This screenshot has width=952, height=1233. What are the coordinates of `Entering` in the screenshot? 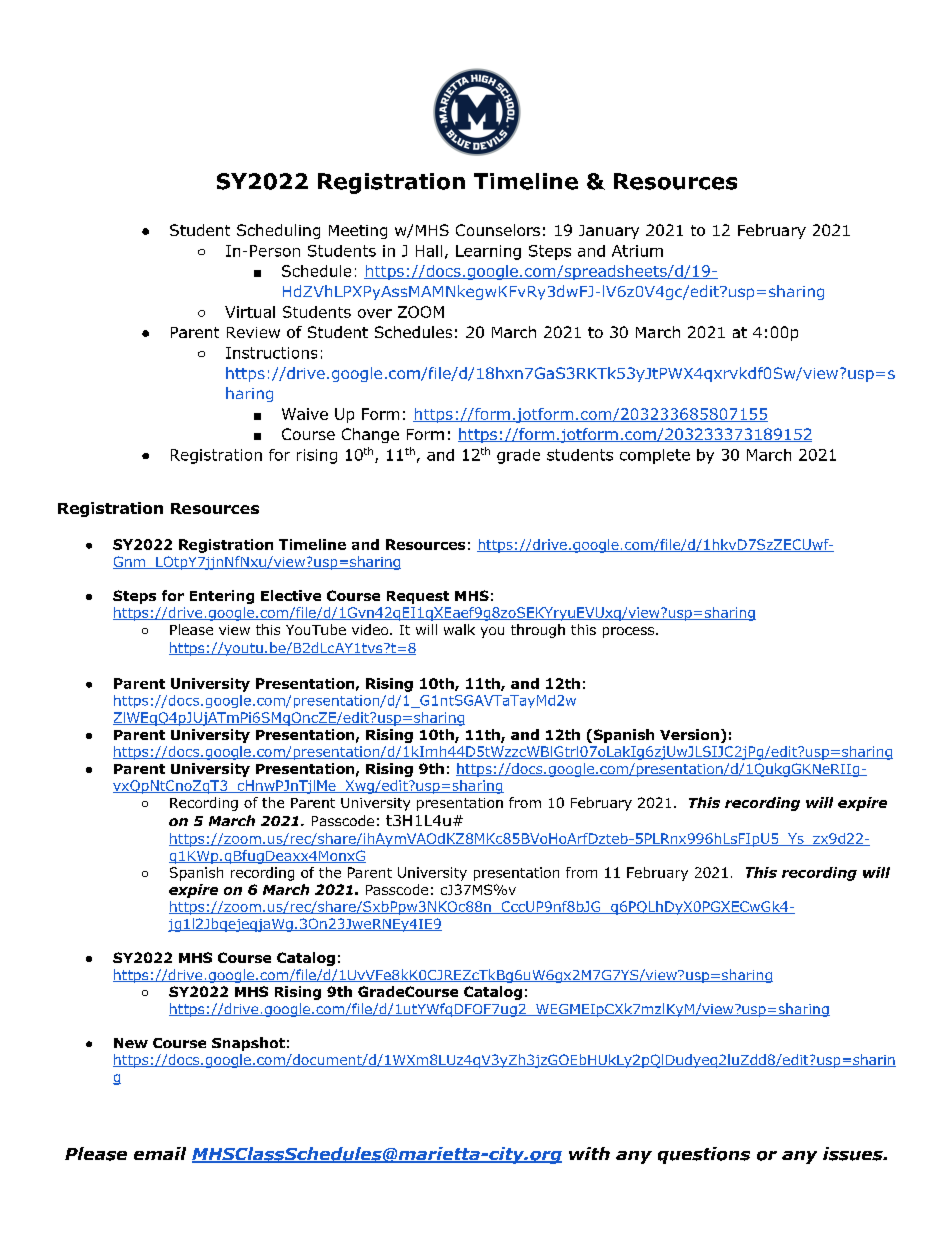 It's located at (222, 597).
